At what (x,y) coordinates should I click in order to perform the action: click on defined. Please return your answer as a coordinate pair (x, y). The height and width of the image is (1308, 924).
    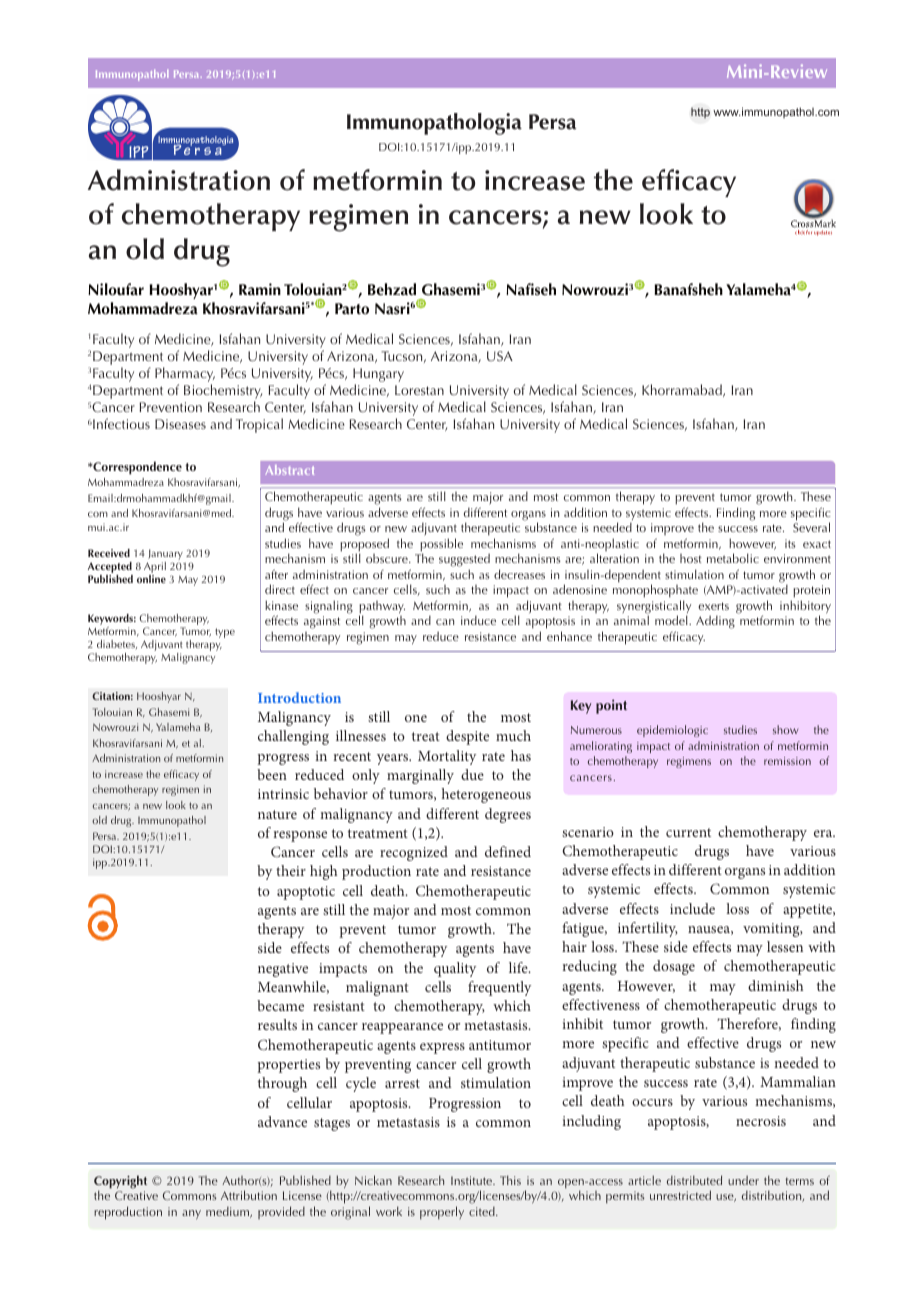
    Looking at the image, I should click on (508, 851).
